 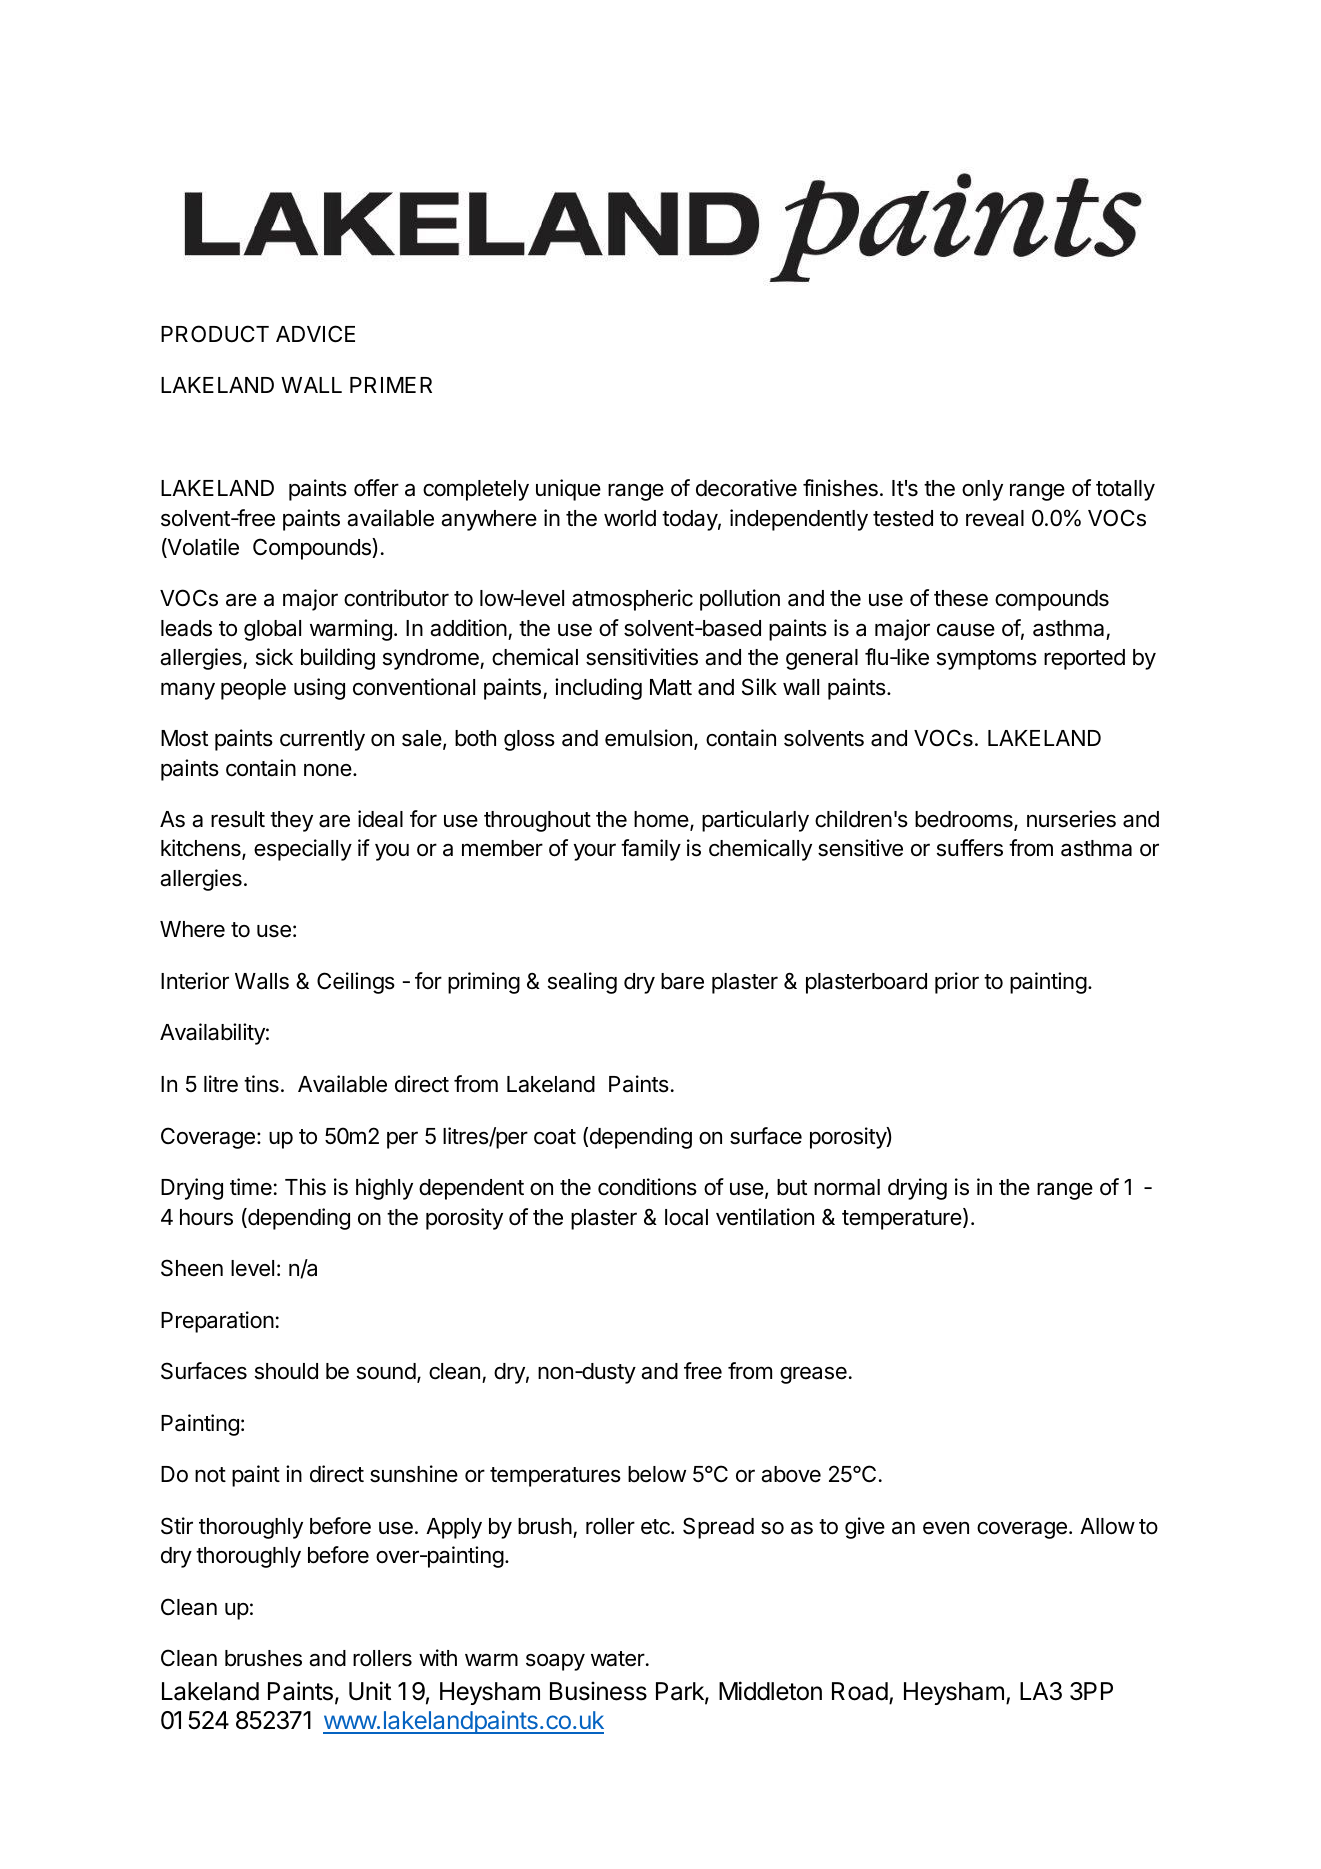 What do you see at coordinates (686, 1217) in the screenshot?
I see `local` at bounding box center [686, 1217].
